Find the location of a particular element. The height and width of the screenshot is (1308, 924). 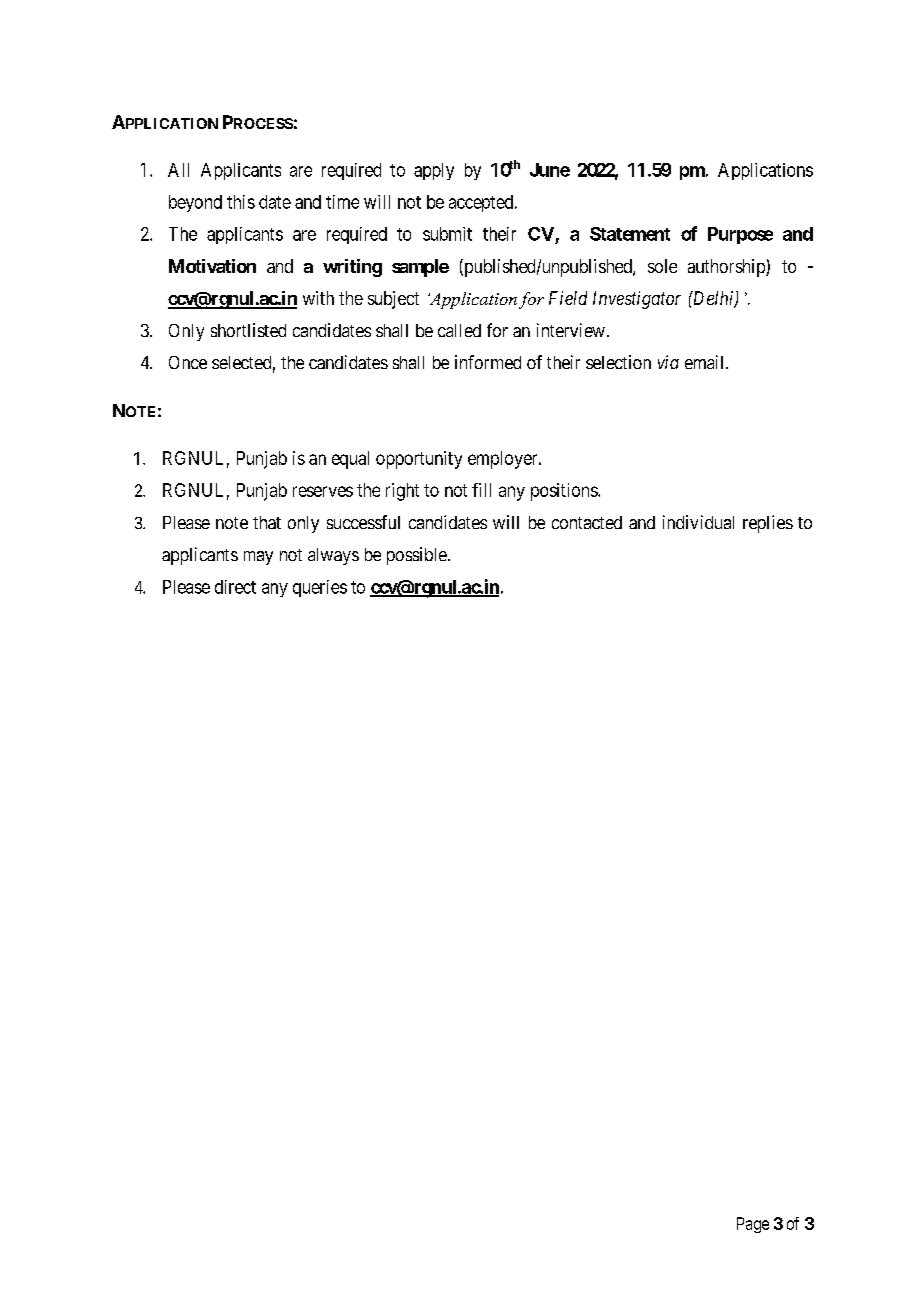

Statement is located at coordinates (630, 234).
